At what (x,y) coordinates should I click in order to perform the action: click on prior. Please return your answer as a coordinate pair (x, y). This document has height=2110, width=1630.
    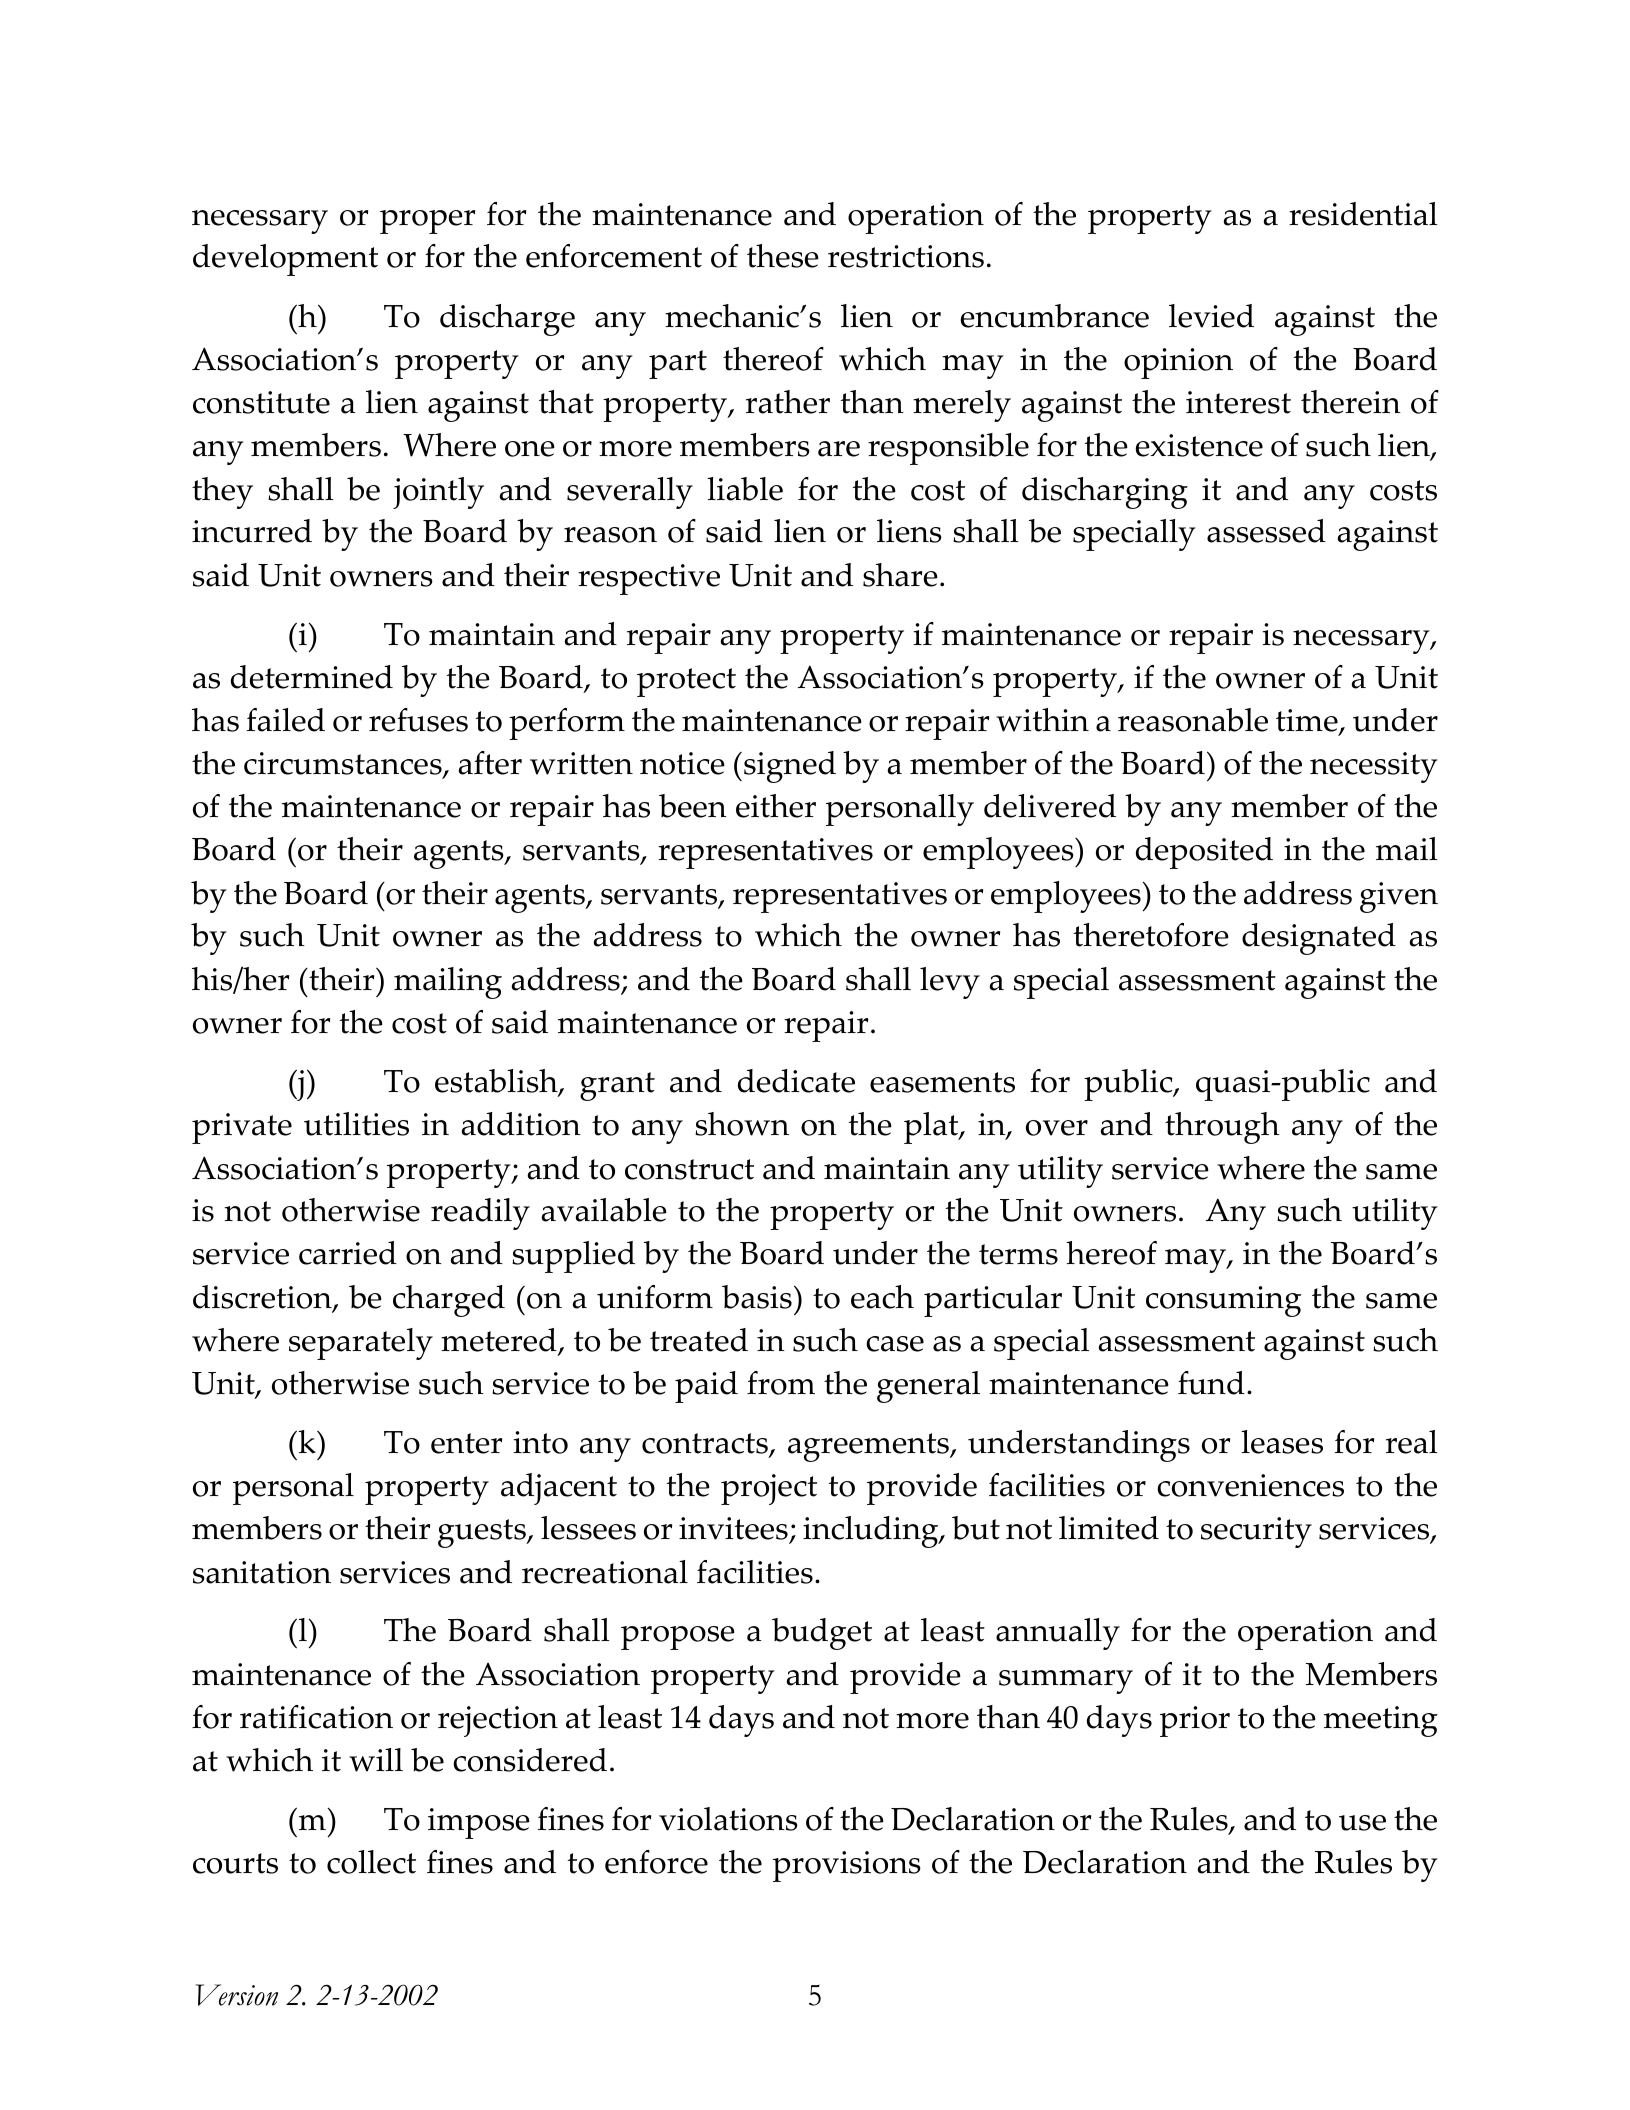
    Looking at the image, I should click on (1195, 1721).
